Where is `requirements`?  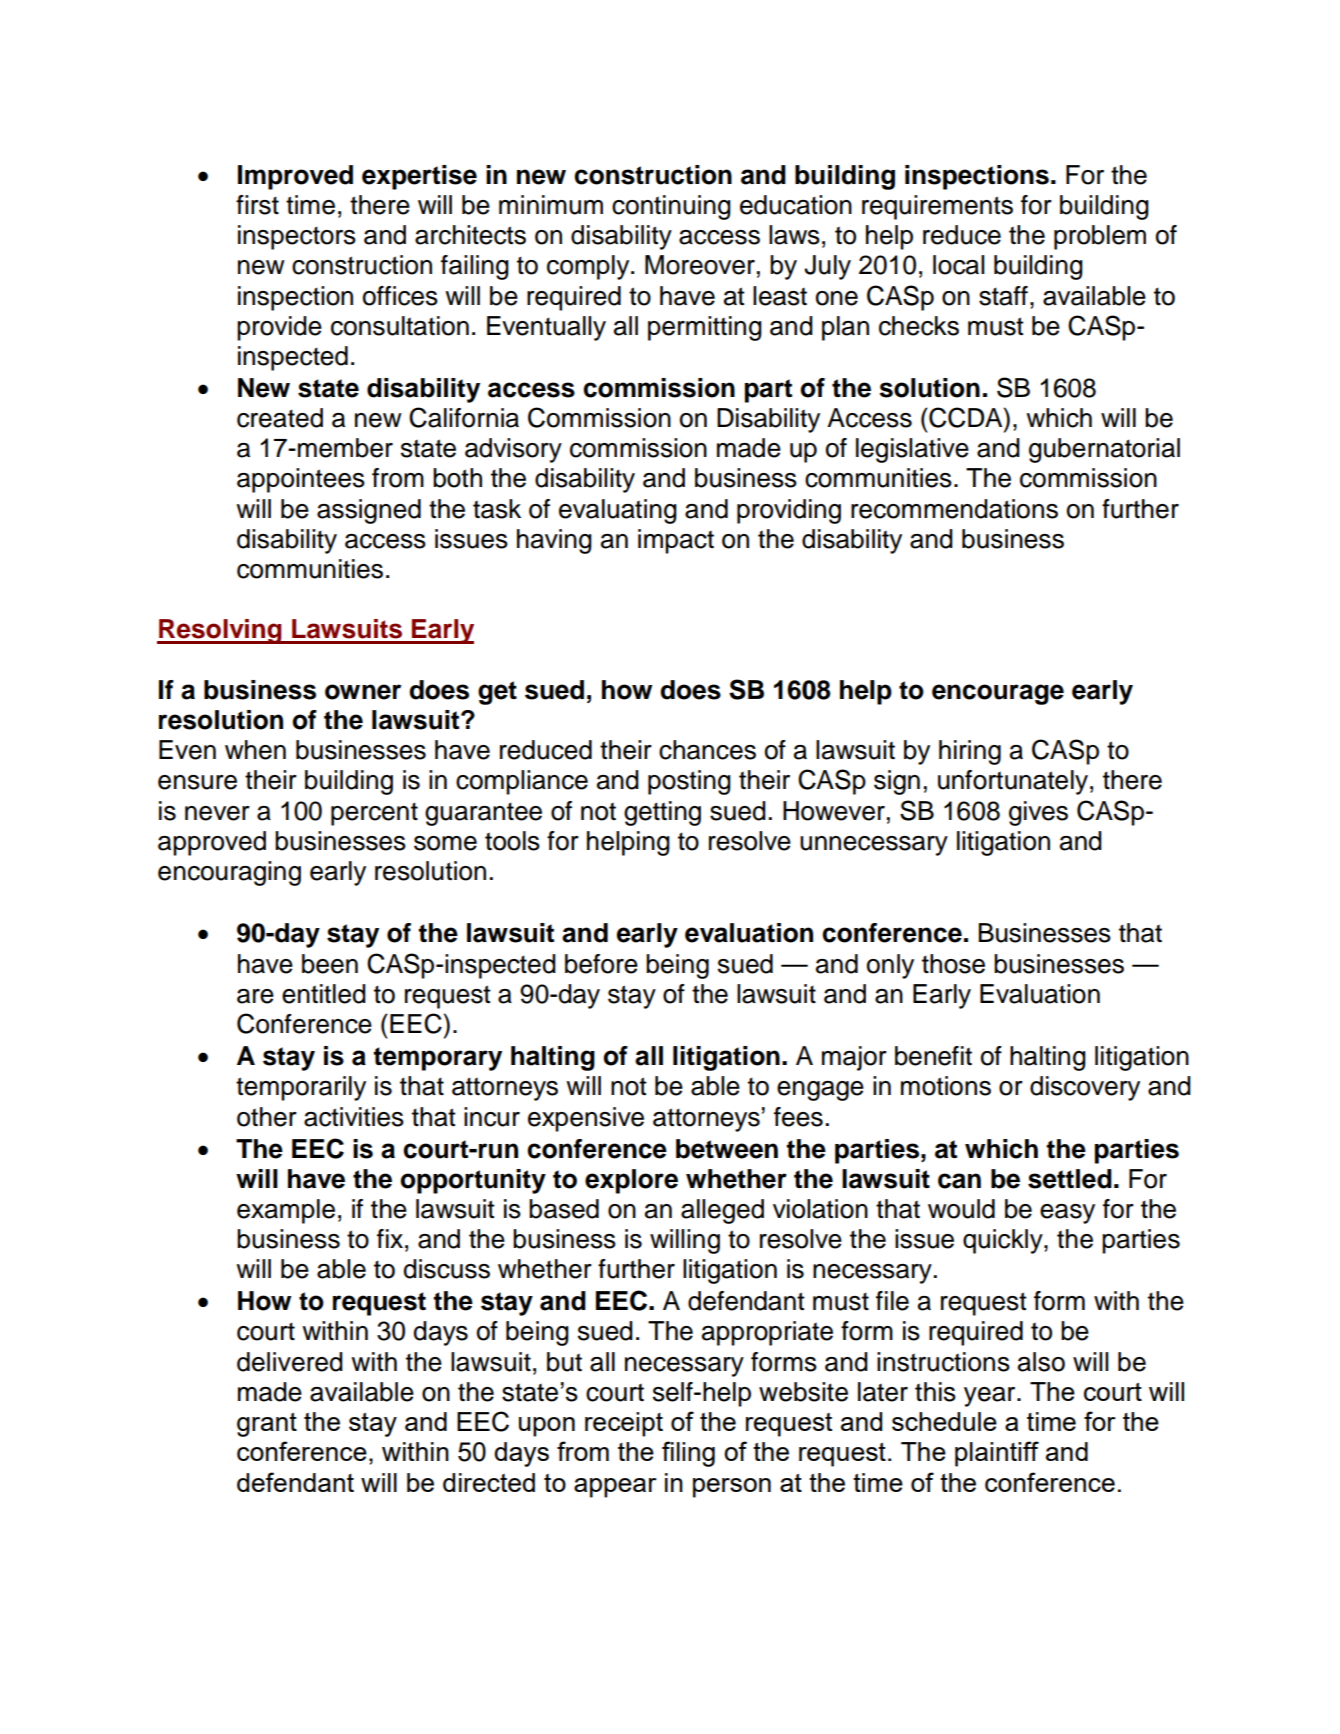 requirements is located at coordinates (937, 207).
